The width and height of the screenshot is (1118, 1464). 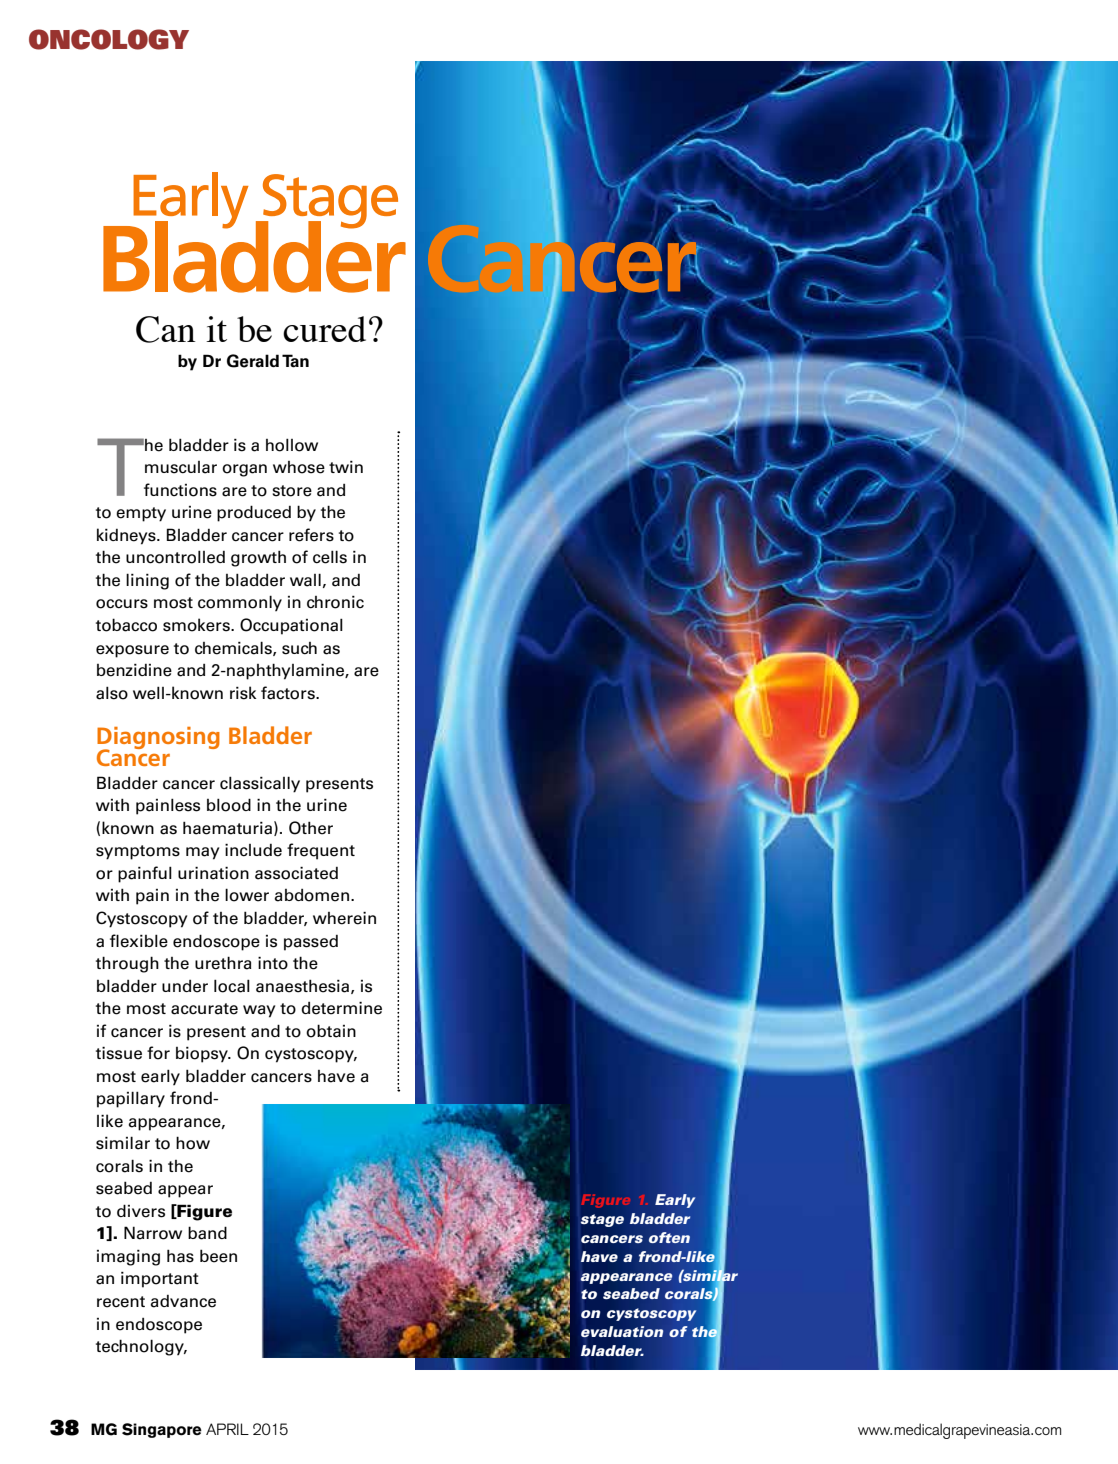 I want to click on oncology, so click(x=109, y=39).
